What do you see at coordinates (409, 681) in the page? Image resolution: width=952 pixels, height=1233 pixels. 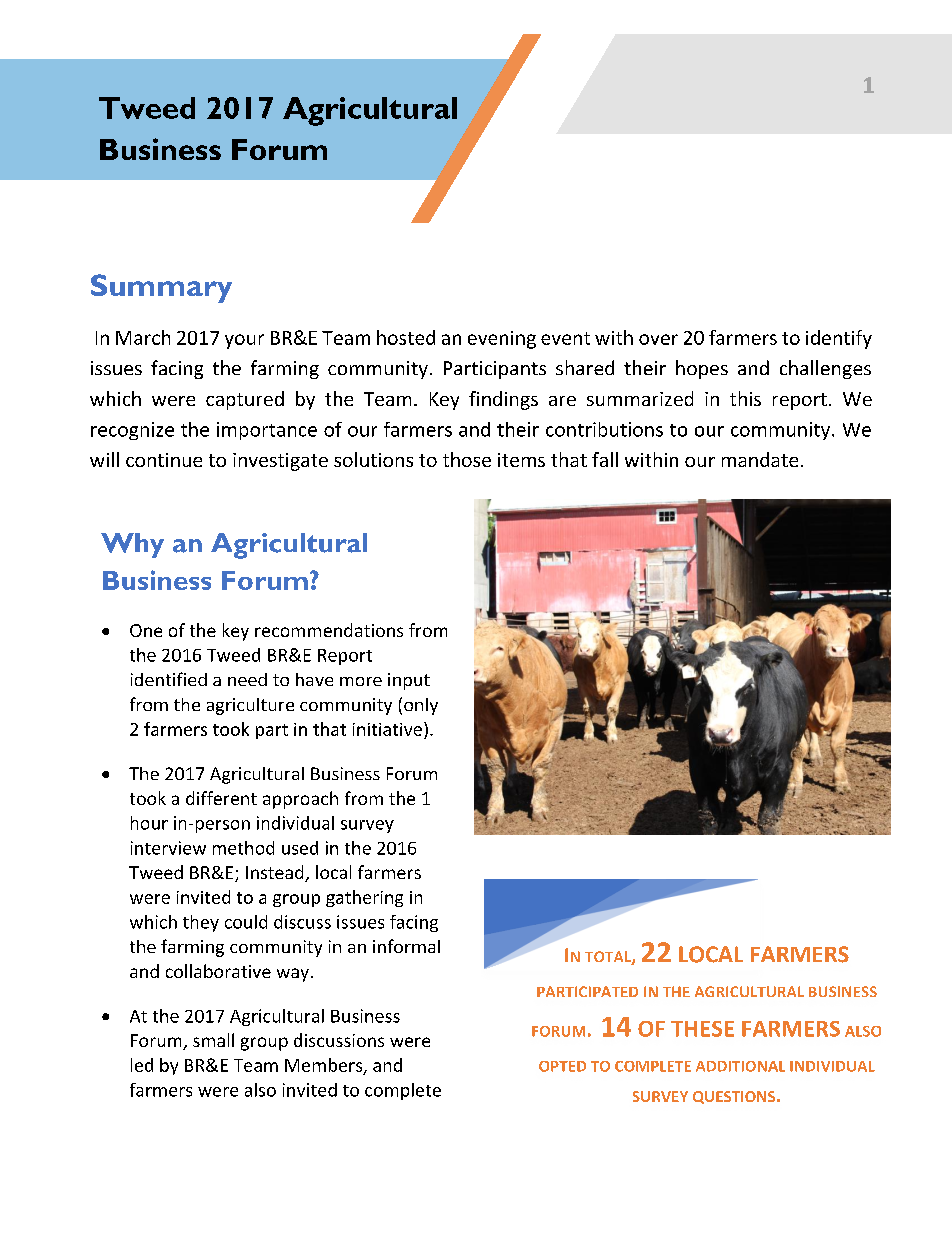 I see `input` at bounding box center [409, 681].
